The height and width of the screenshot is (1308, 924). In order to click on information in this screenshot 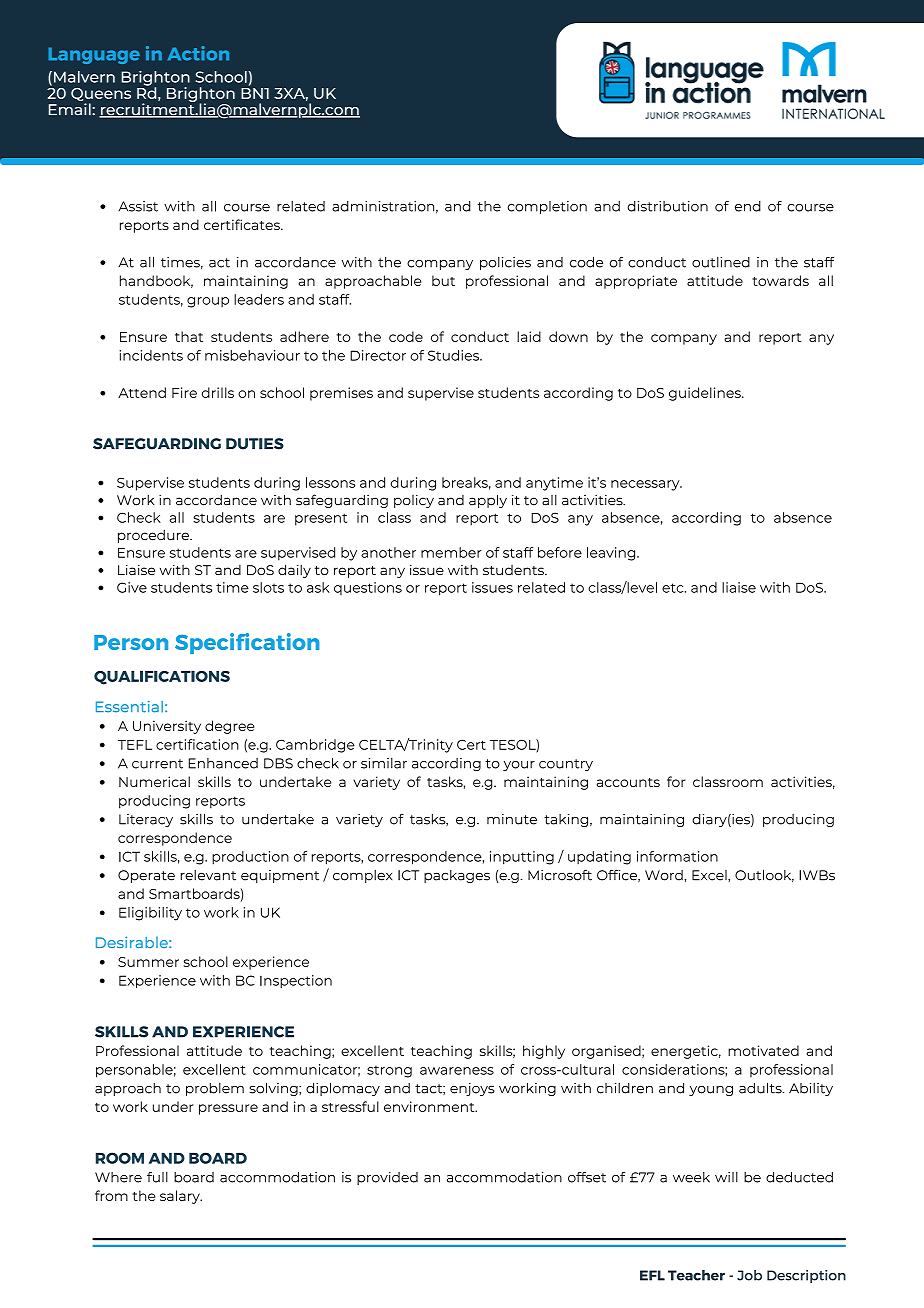, I will do `click(677, 856)`.
